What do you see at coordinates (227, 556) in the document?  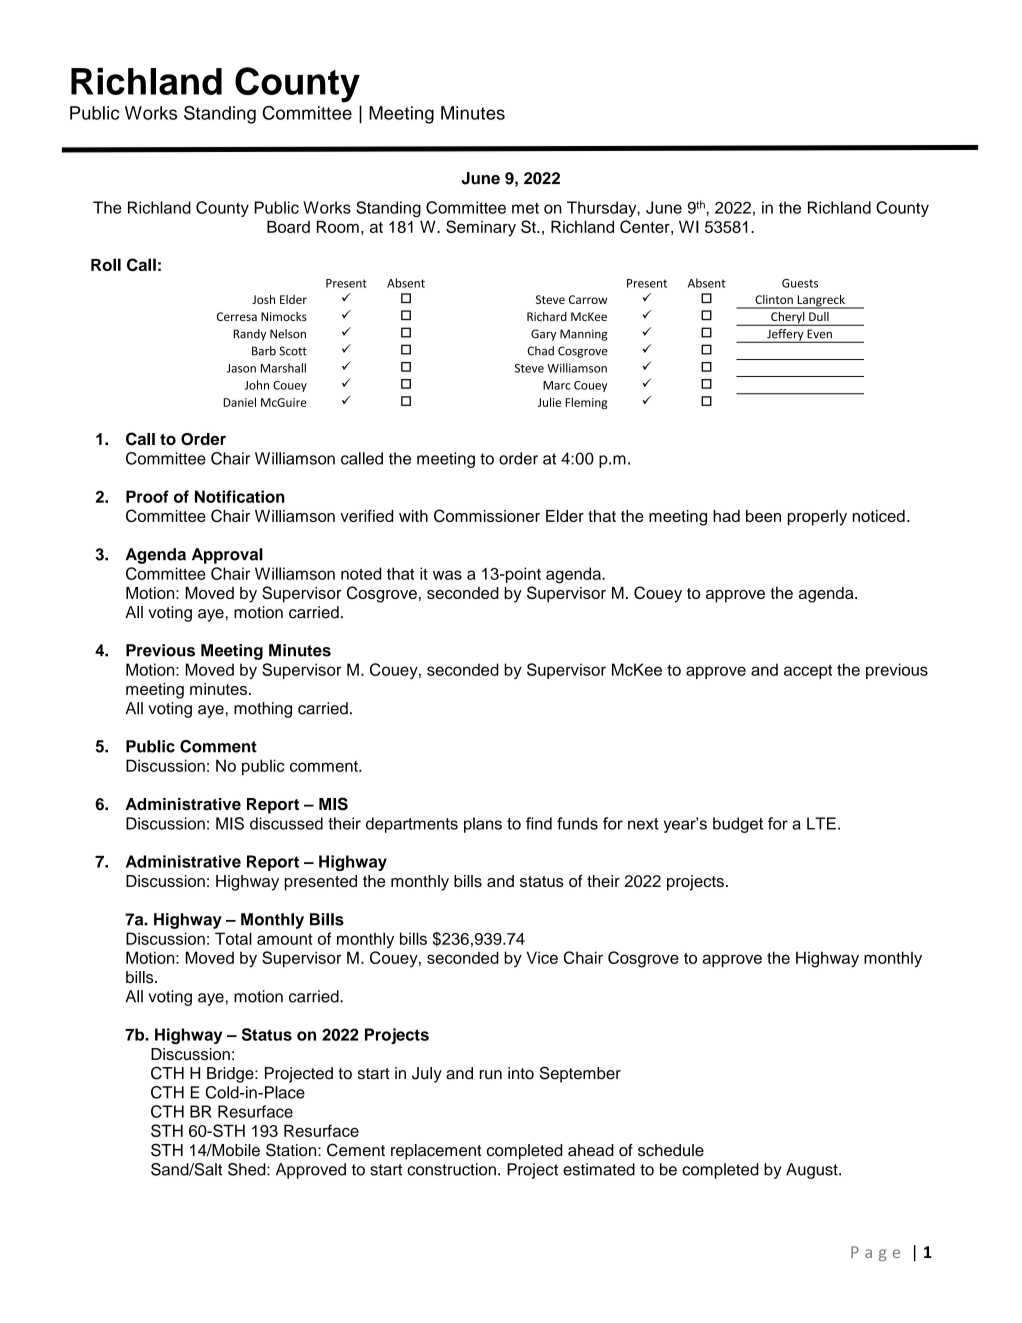 I see `Approval` at bounding box center [227, 556].
